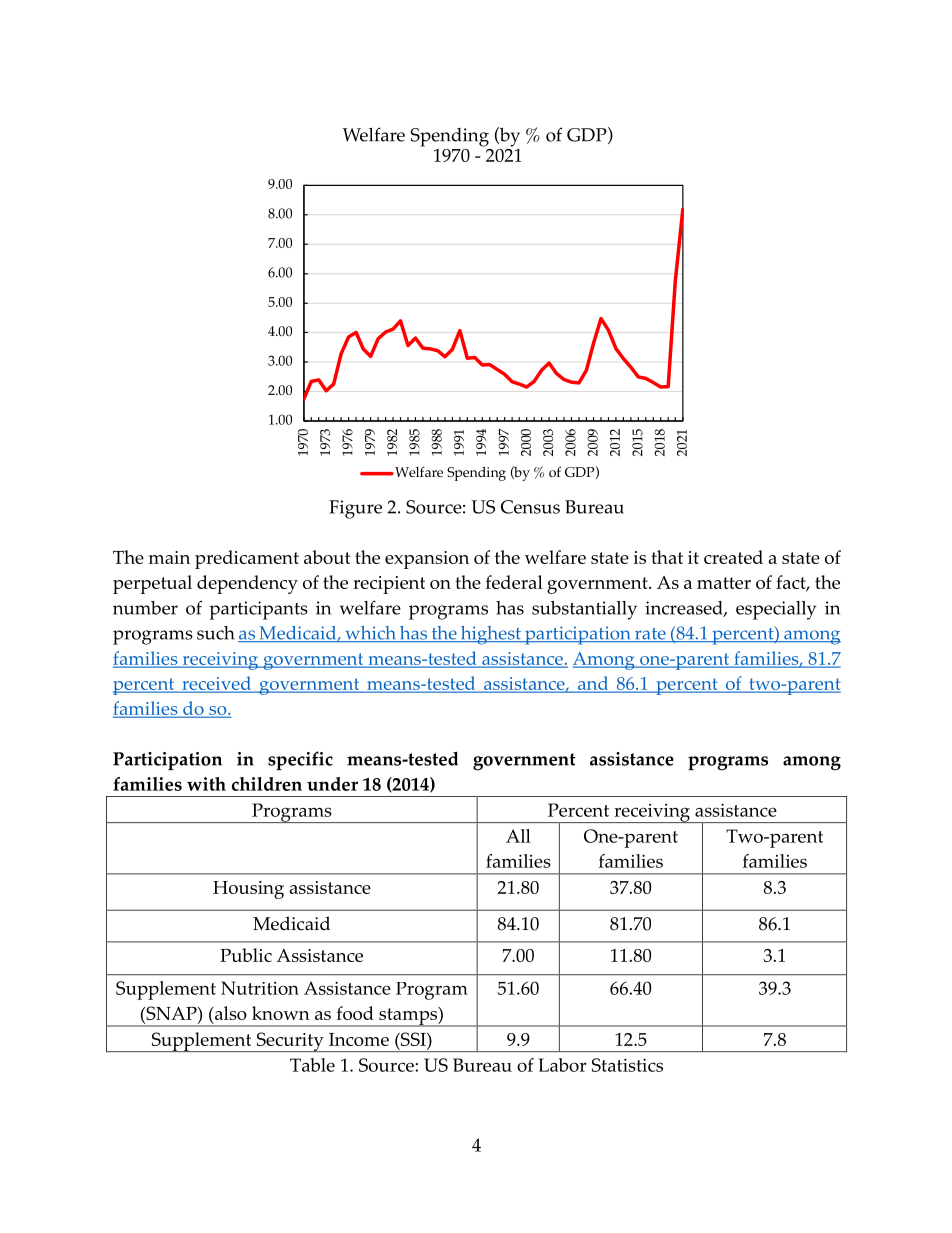 The image size is (952, 1233). Describe the element at coordinates (733, 557) in the document. I see `created` at that location.
